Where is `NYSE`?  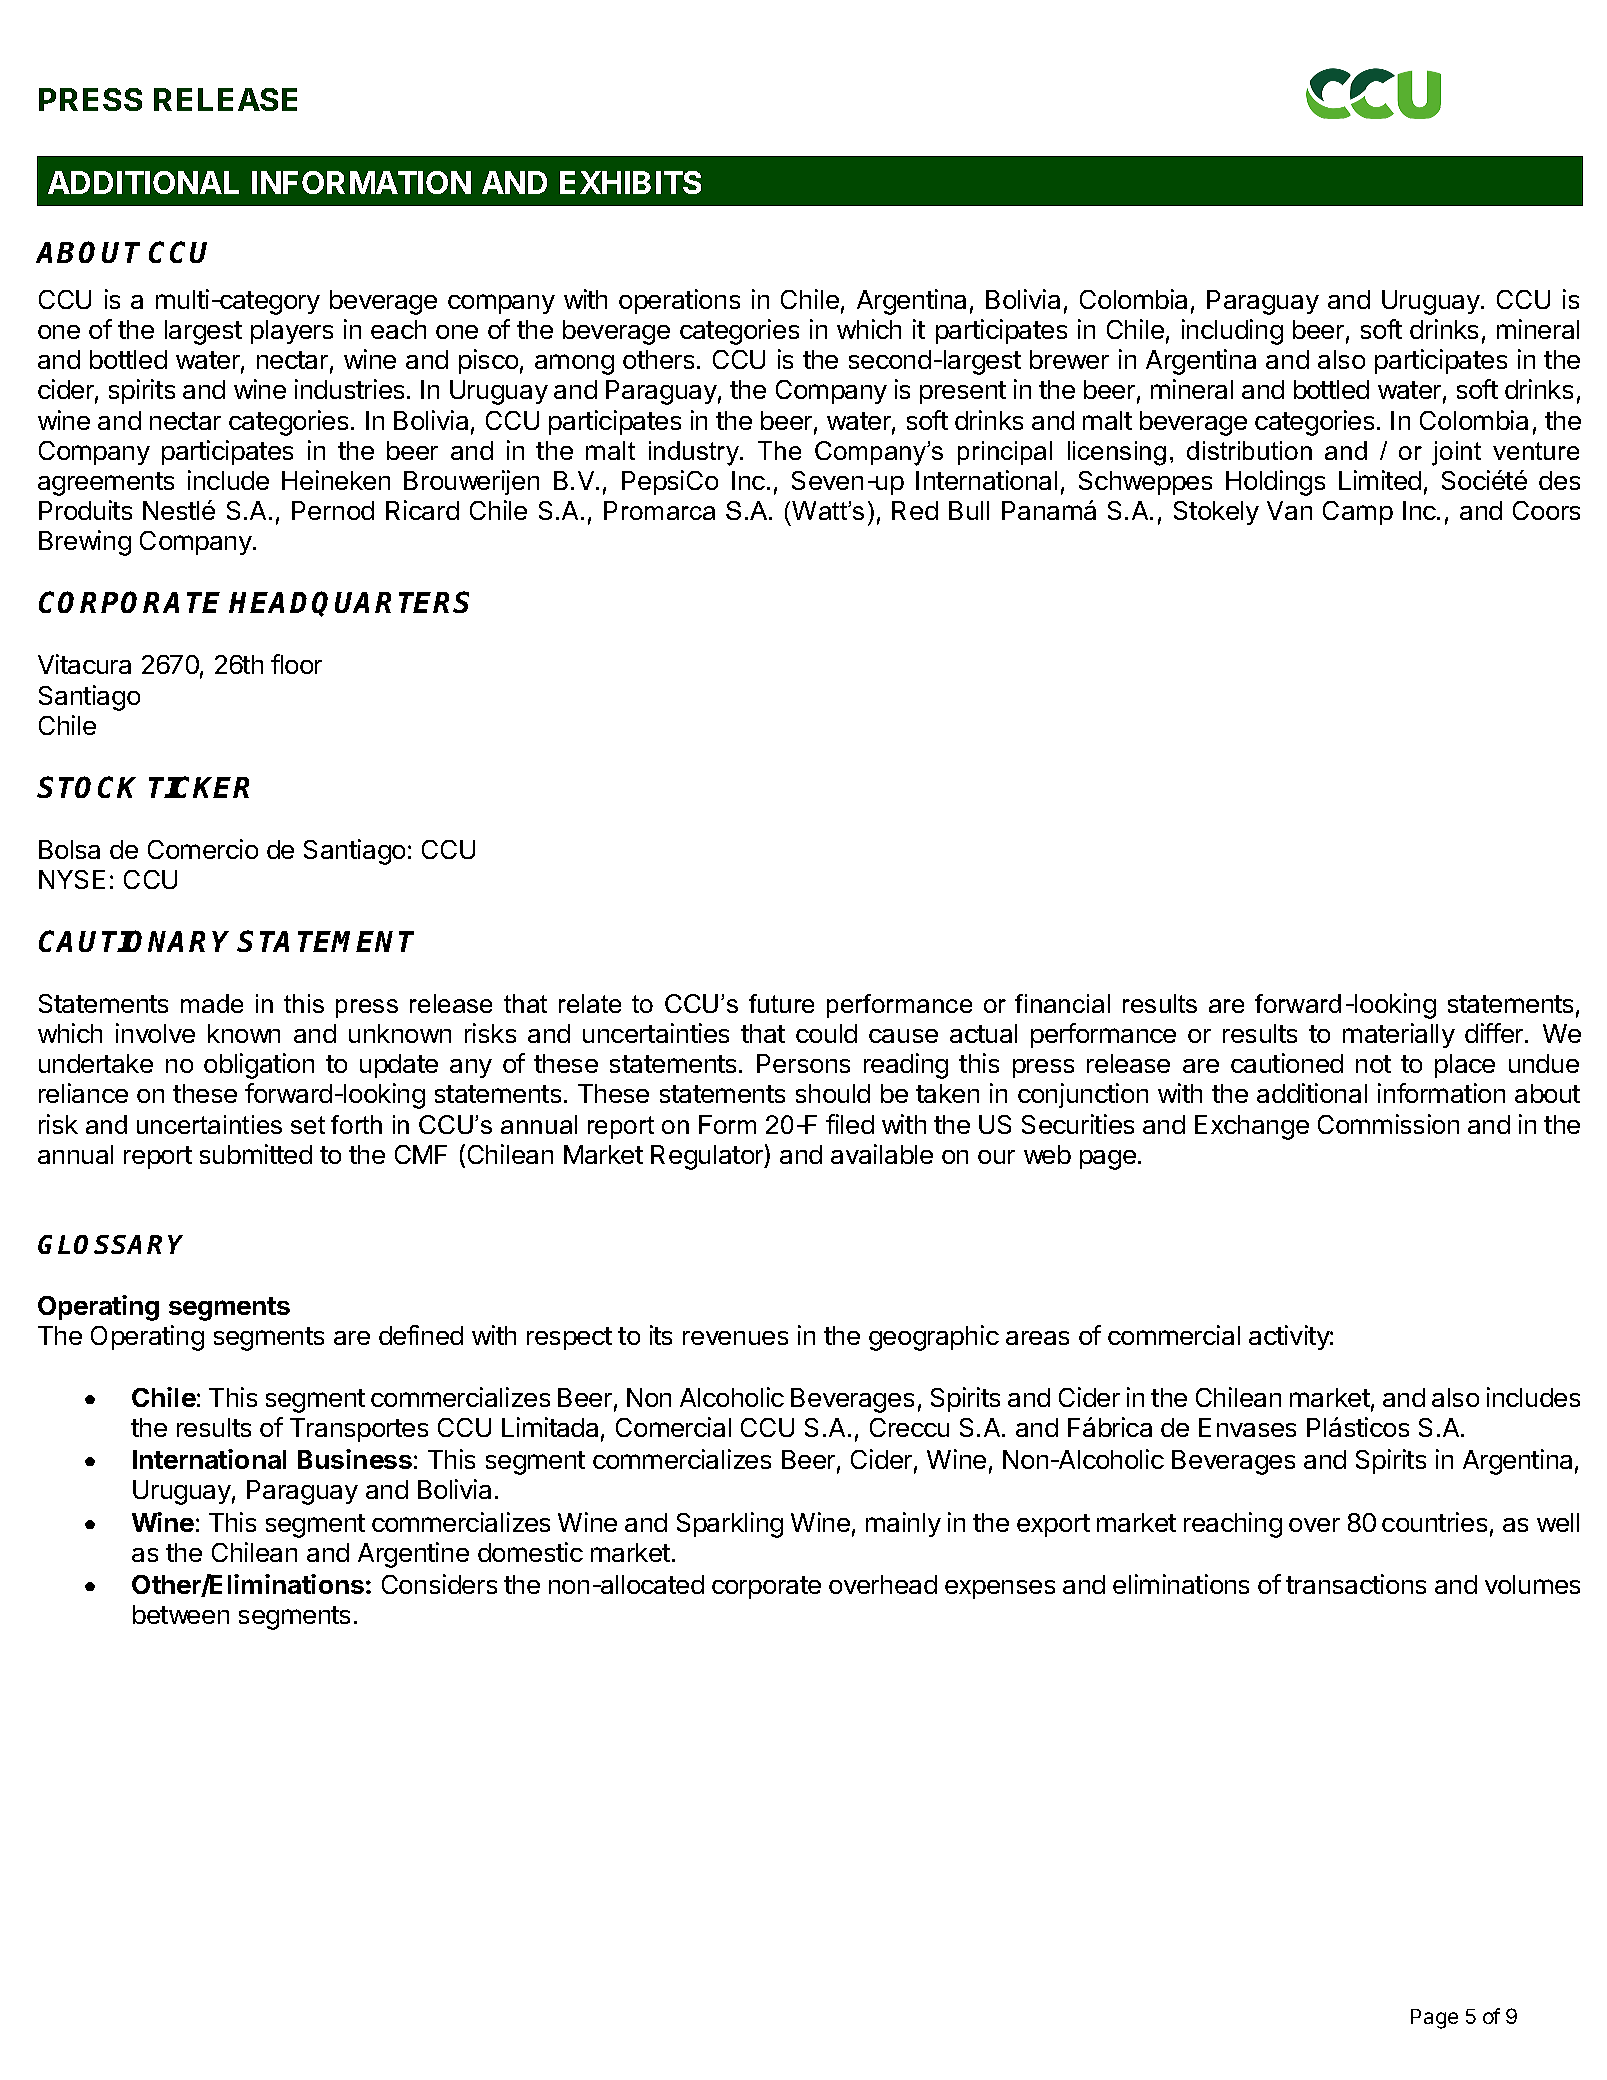
NYSE is located at coordinates (72, 879).
